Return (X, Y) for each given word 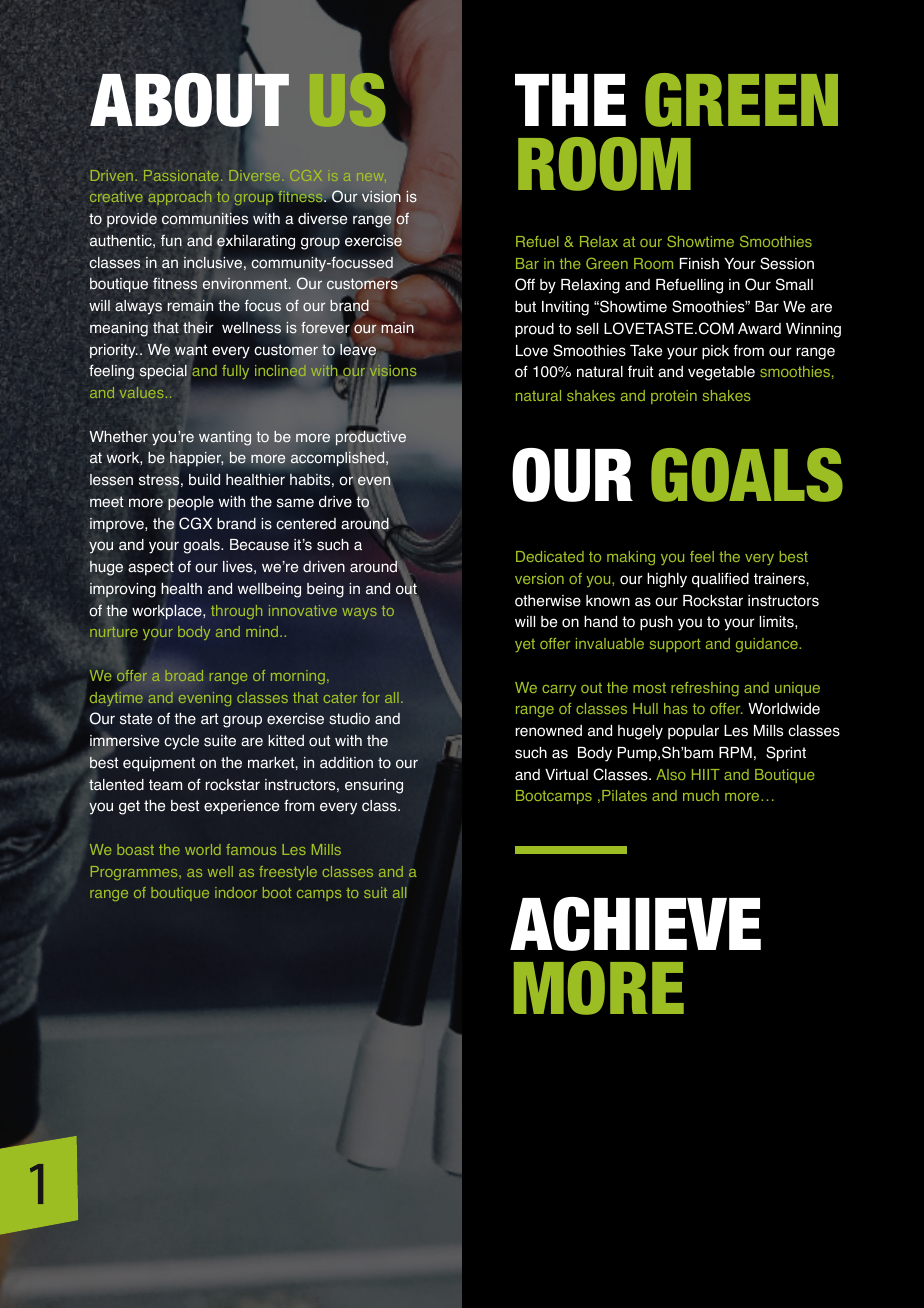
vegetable (721, 373)
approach (180, 198)
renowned (548, 731)
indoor (236, 892)
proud (534, 330)
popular (693, 732)
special (163, 372)
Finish (699, 264)
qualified (720, 580)
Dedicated (550, 556)
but (525, 307)
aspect (151, 568)
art (209, 719)
